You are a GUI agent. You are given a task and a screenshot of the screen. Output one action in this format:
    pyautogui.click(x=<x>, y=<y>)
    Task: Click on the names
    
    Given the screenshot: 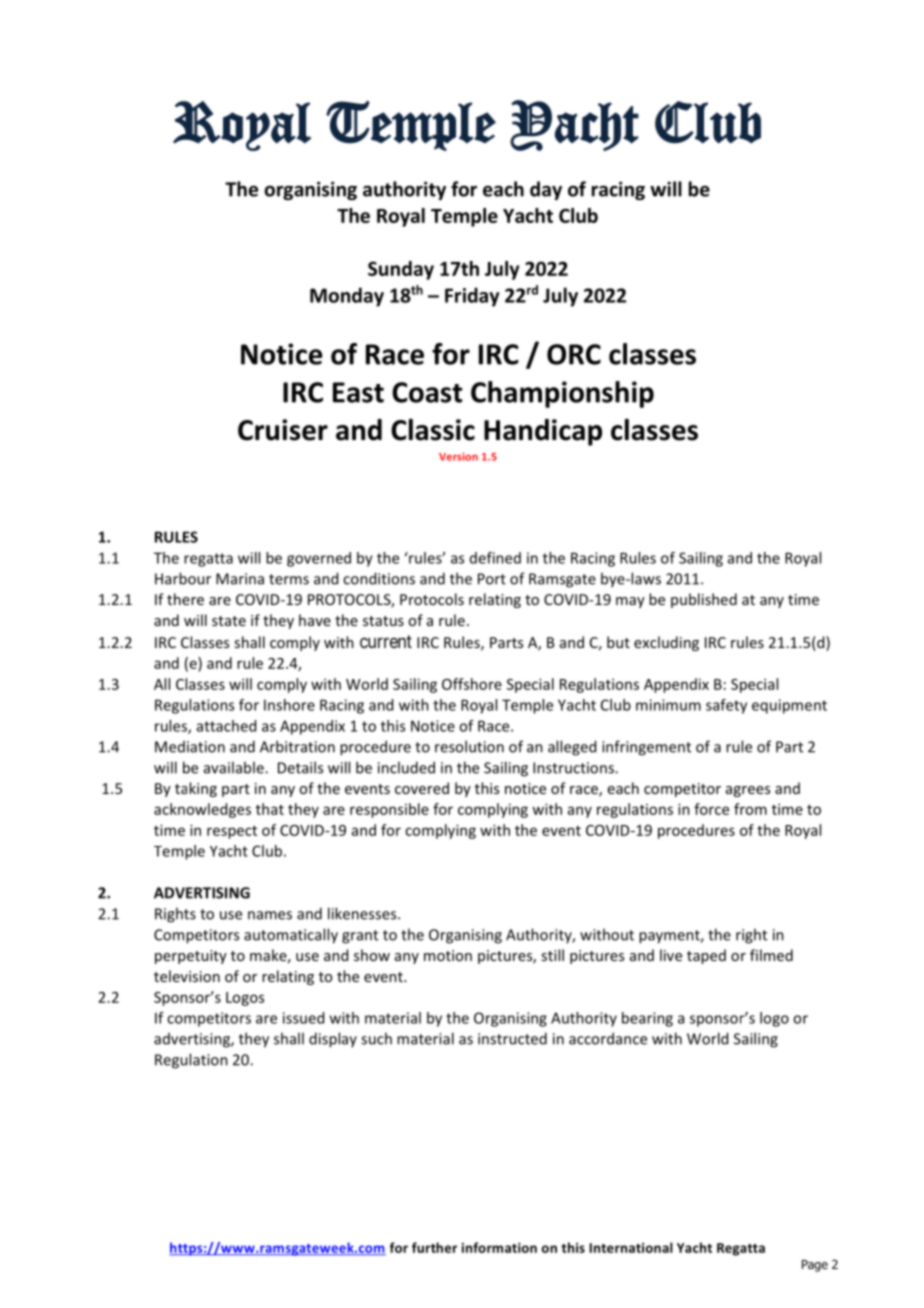 What is the action you would take?
    pyautogui.click(x=270, y=915)
